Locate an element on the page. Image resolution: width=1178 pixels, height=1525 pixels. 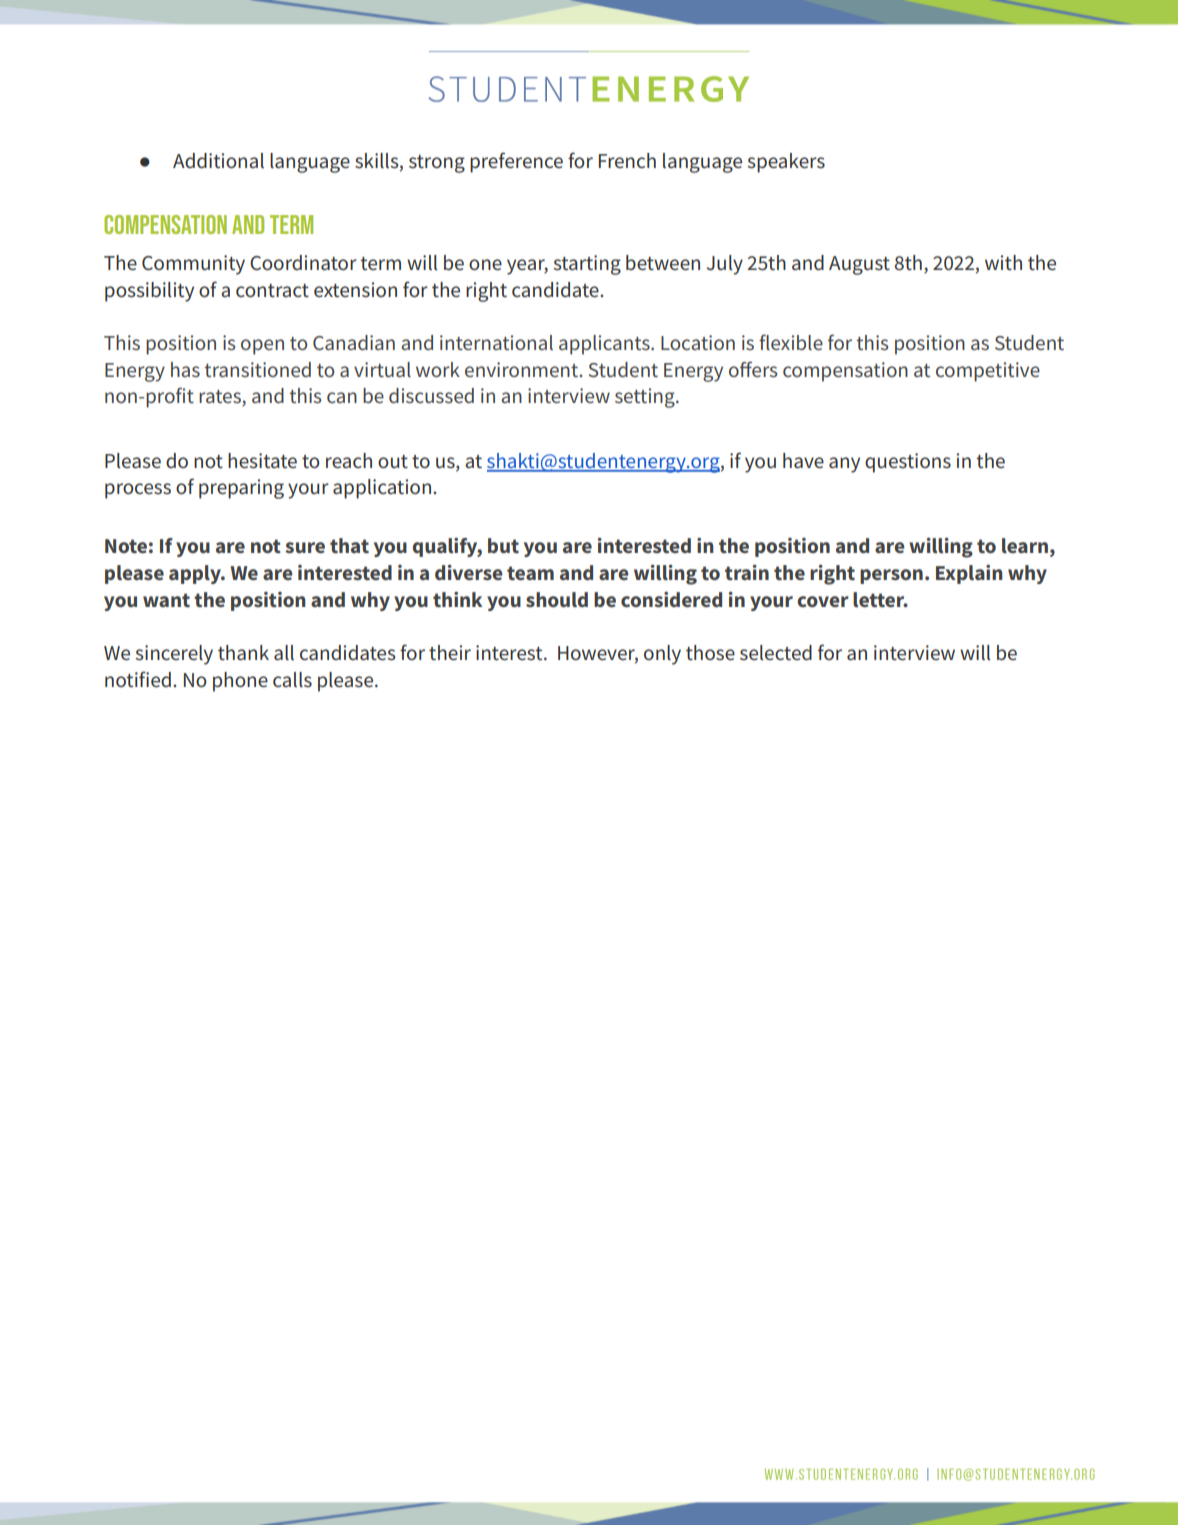
French is located at coordinates (627, 161).
